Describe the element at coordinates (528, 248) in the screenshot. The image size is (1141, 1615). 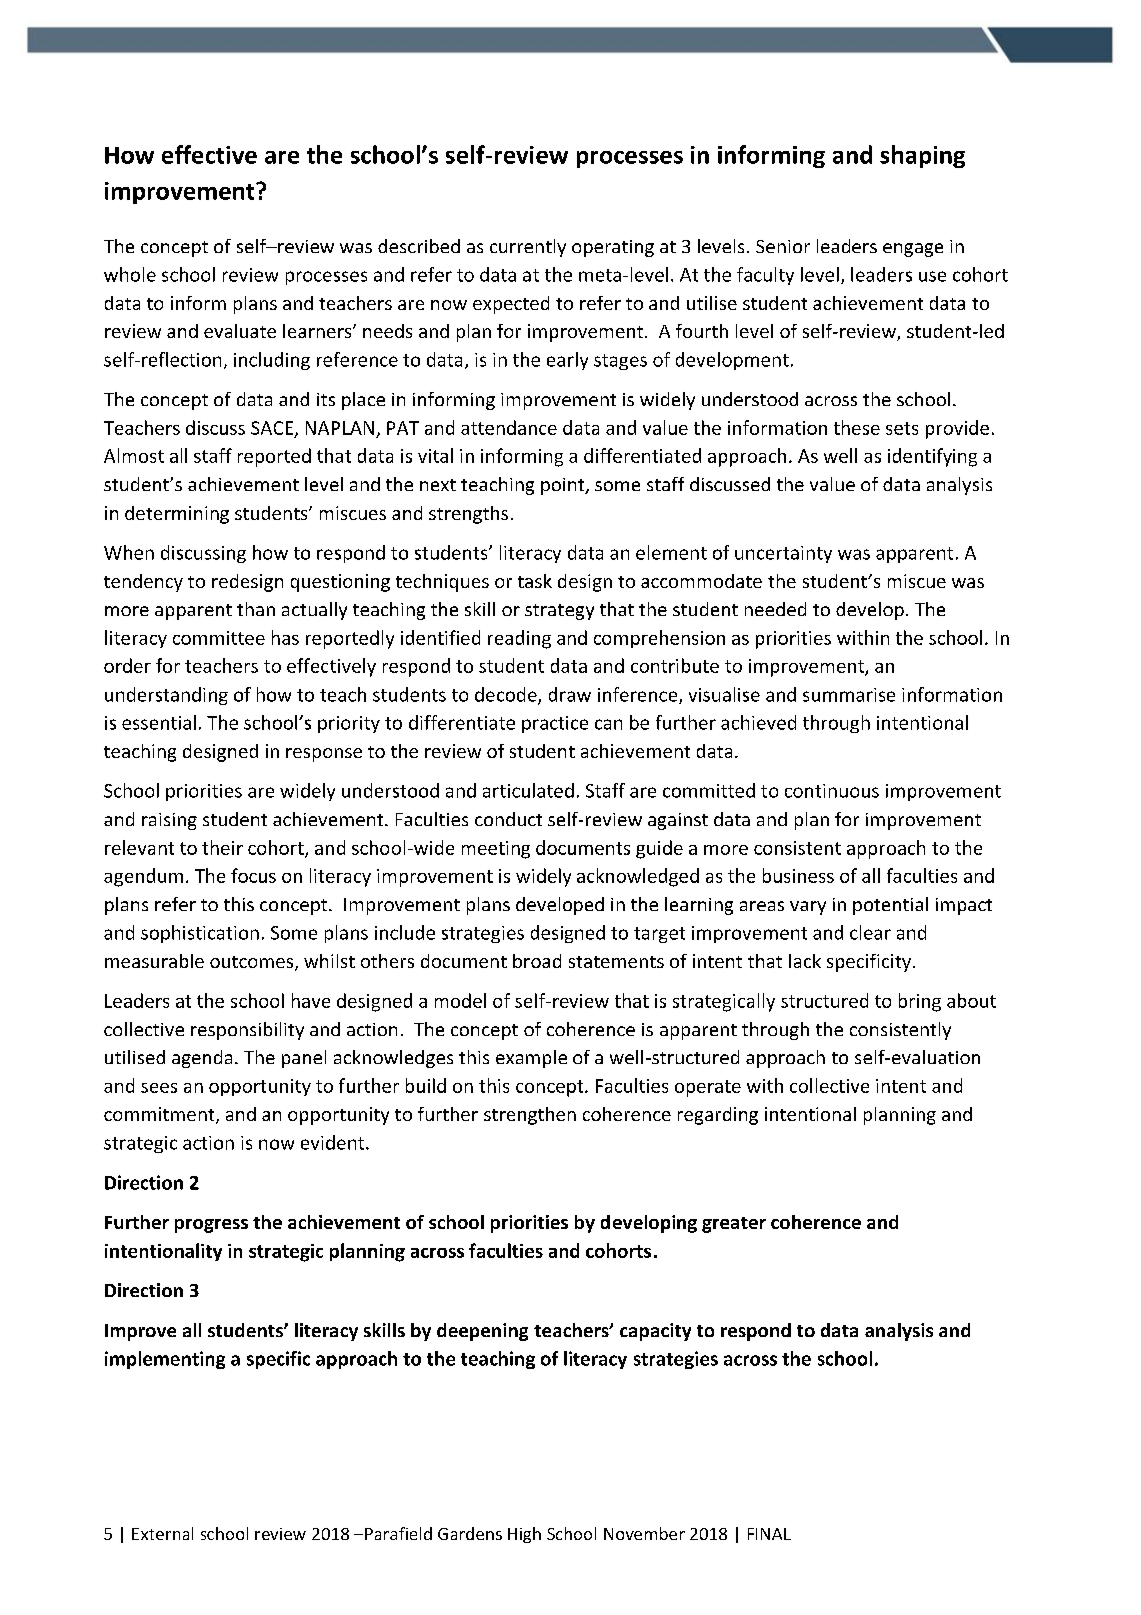
I see `currently` at that location.
